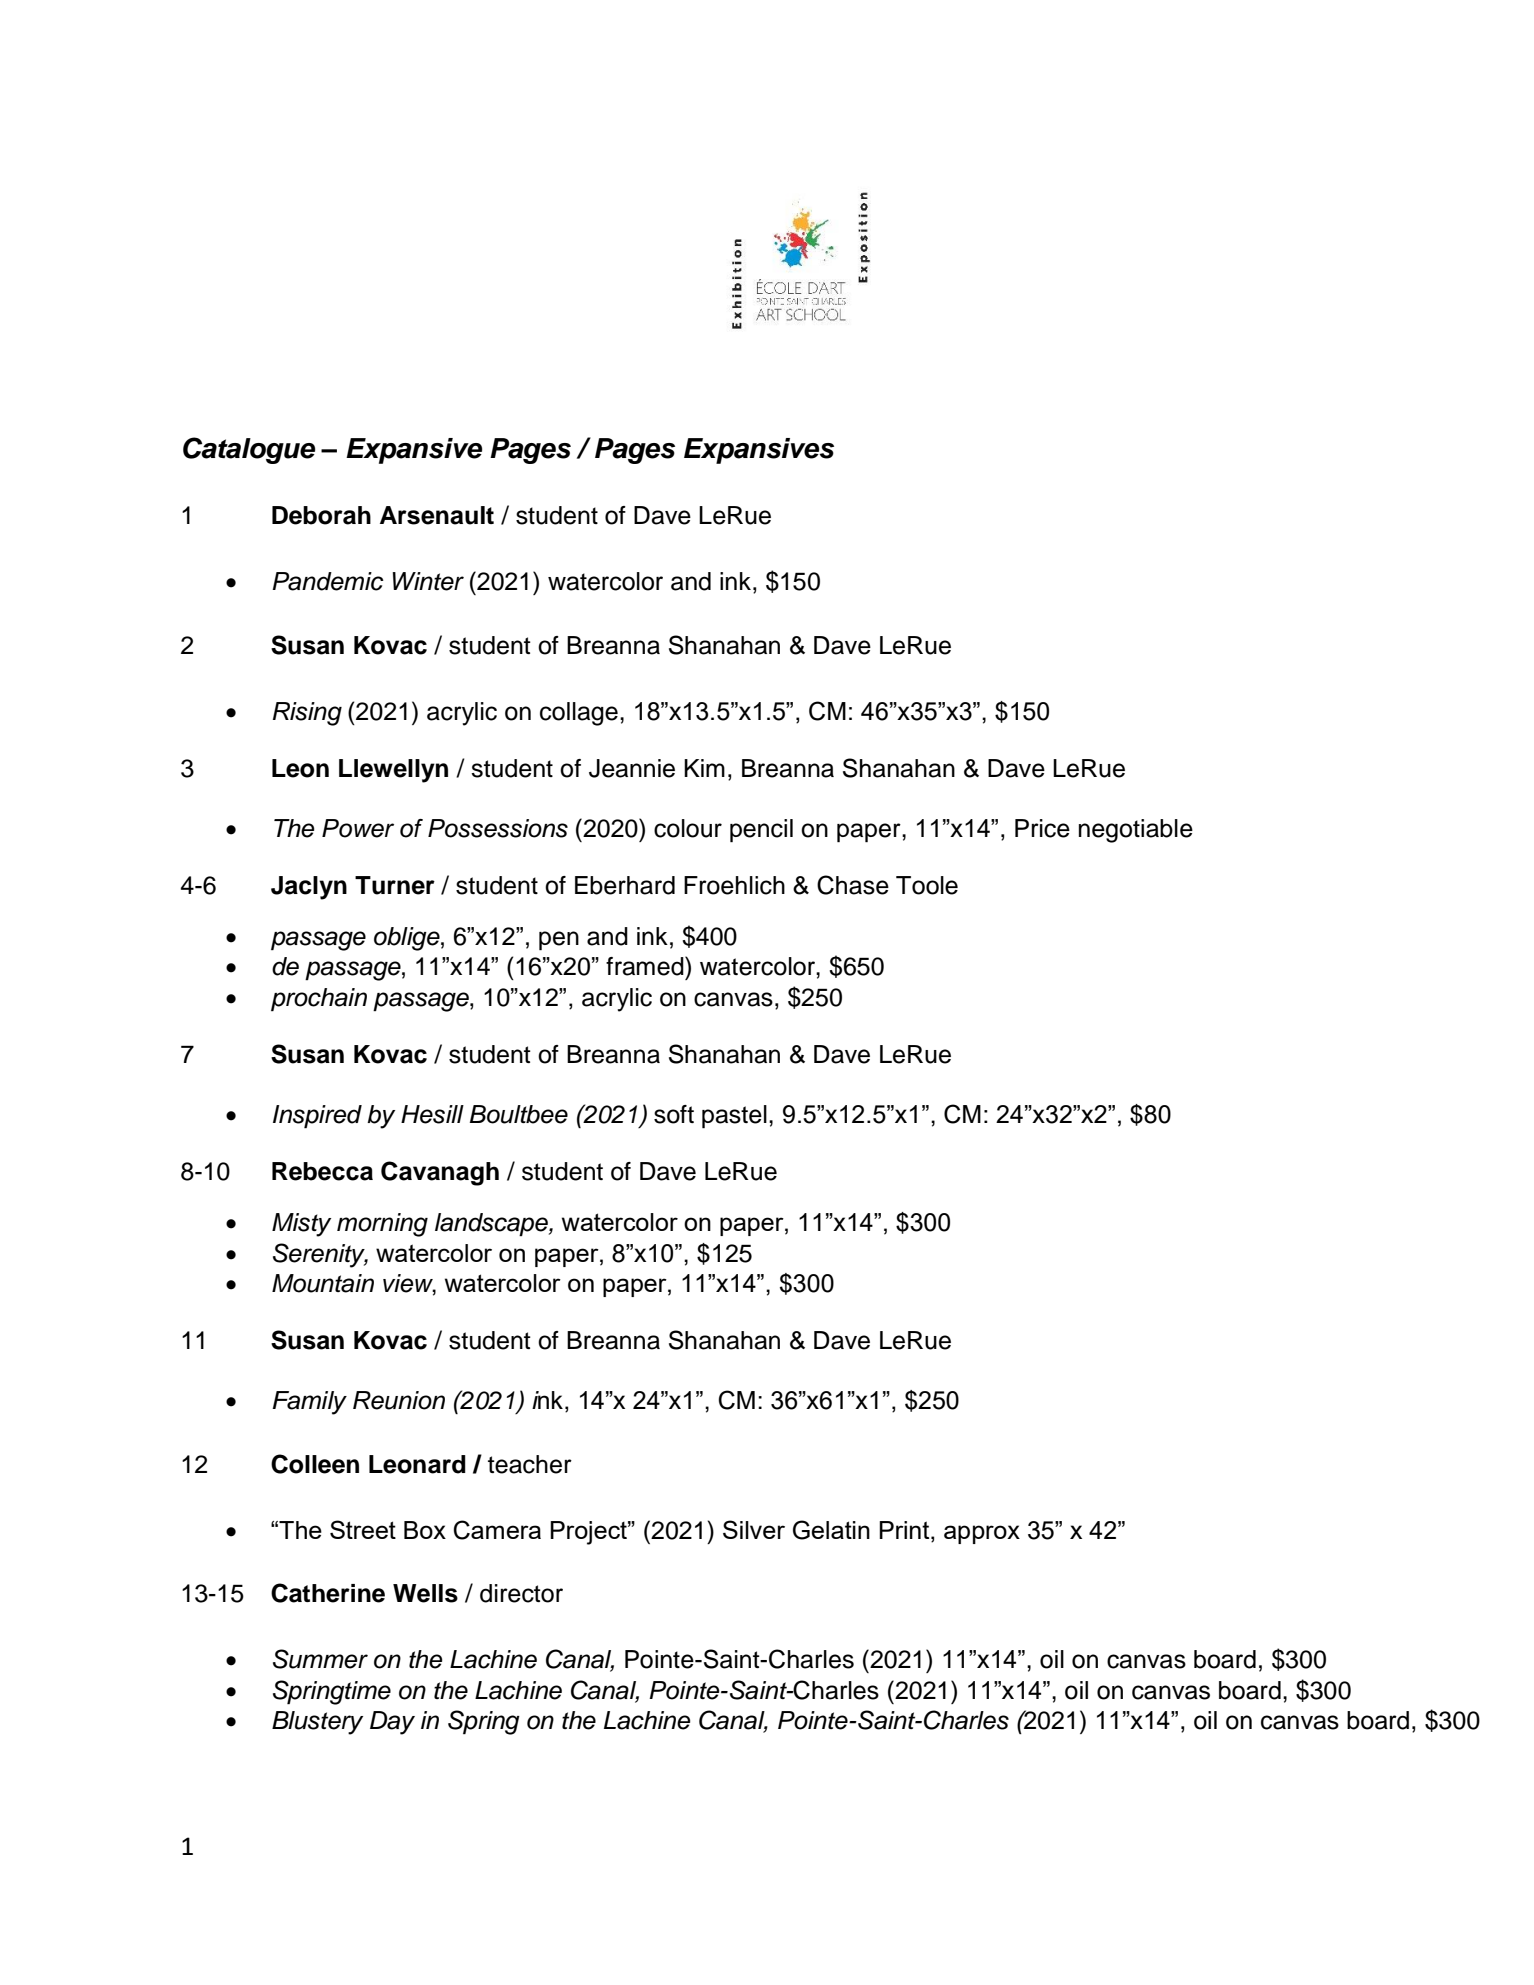 Image resolution: width=1534 pixels, height=1985 pixels. What do you see at coordinates (982, 1534) in the page?
I see `approx` at bounding box center [982, 1534].
